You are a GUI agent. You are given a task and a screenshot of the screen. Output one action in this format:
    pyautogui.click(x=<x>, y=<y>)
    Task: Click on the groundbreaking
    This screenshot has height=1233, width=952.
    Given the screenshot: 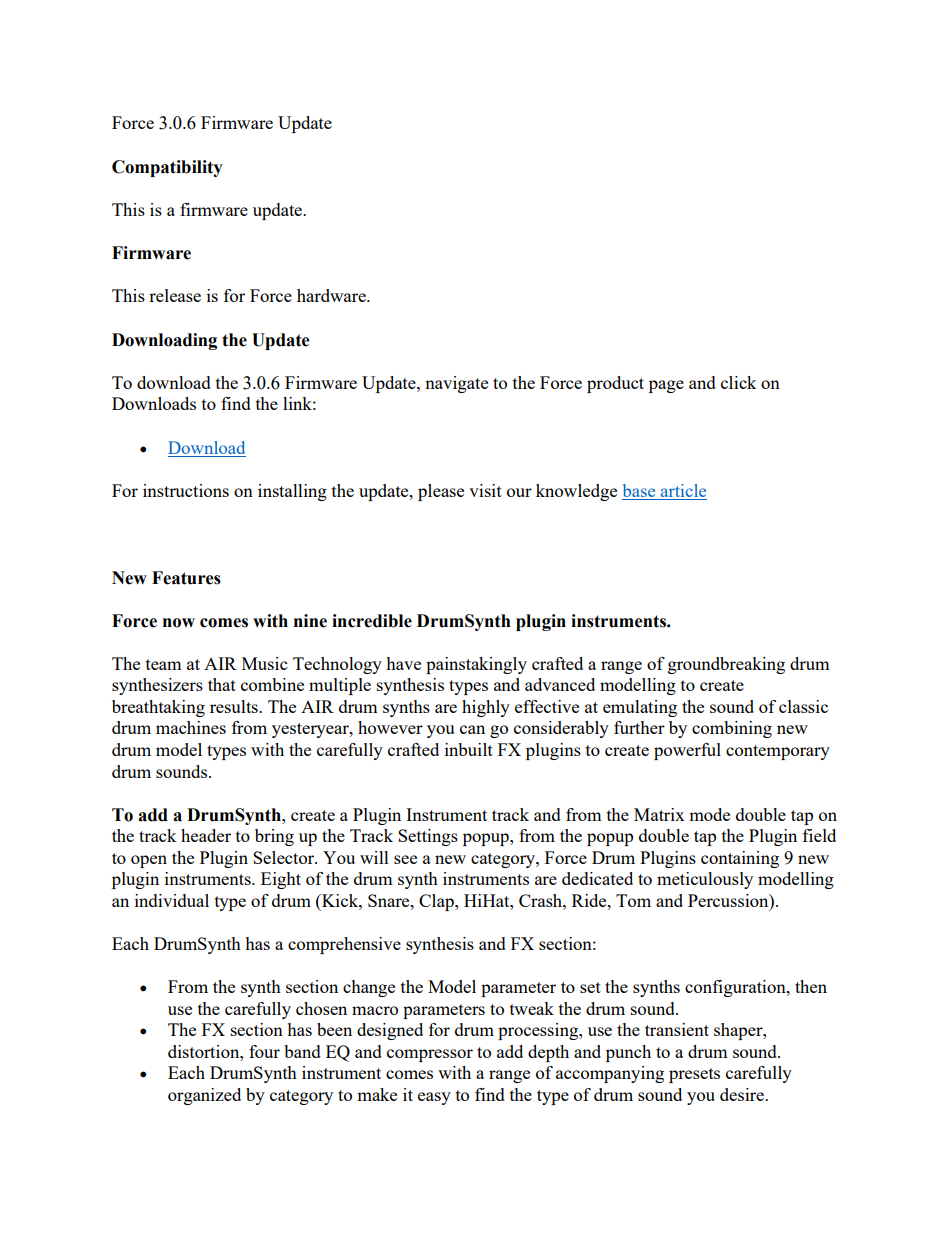 What is the action you would take?
    pyautogui.click(x=726, y=665)
